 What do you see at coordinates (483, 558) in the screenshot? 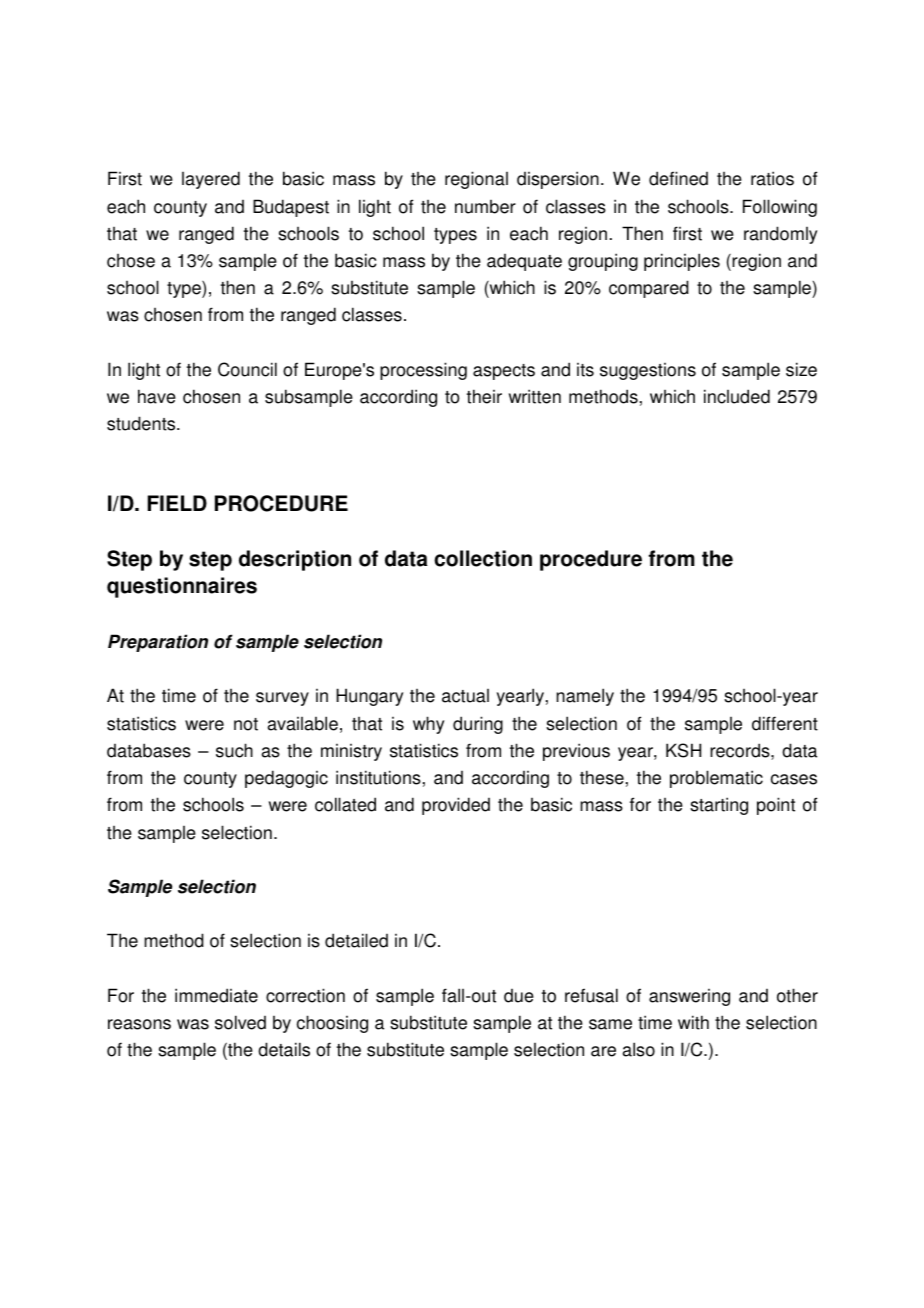
I see `collection` at bounding box center [483, 558].
